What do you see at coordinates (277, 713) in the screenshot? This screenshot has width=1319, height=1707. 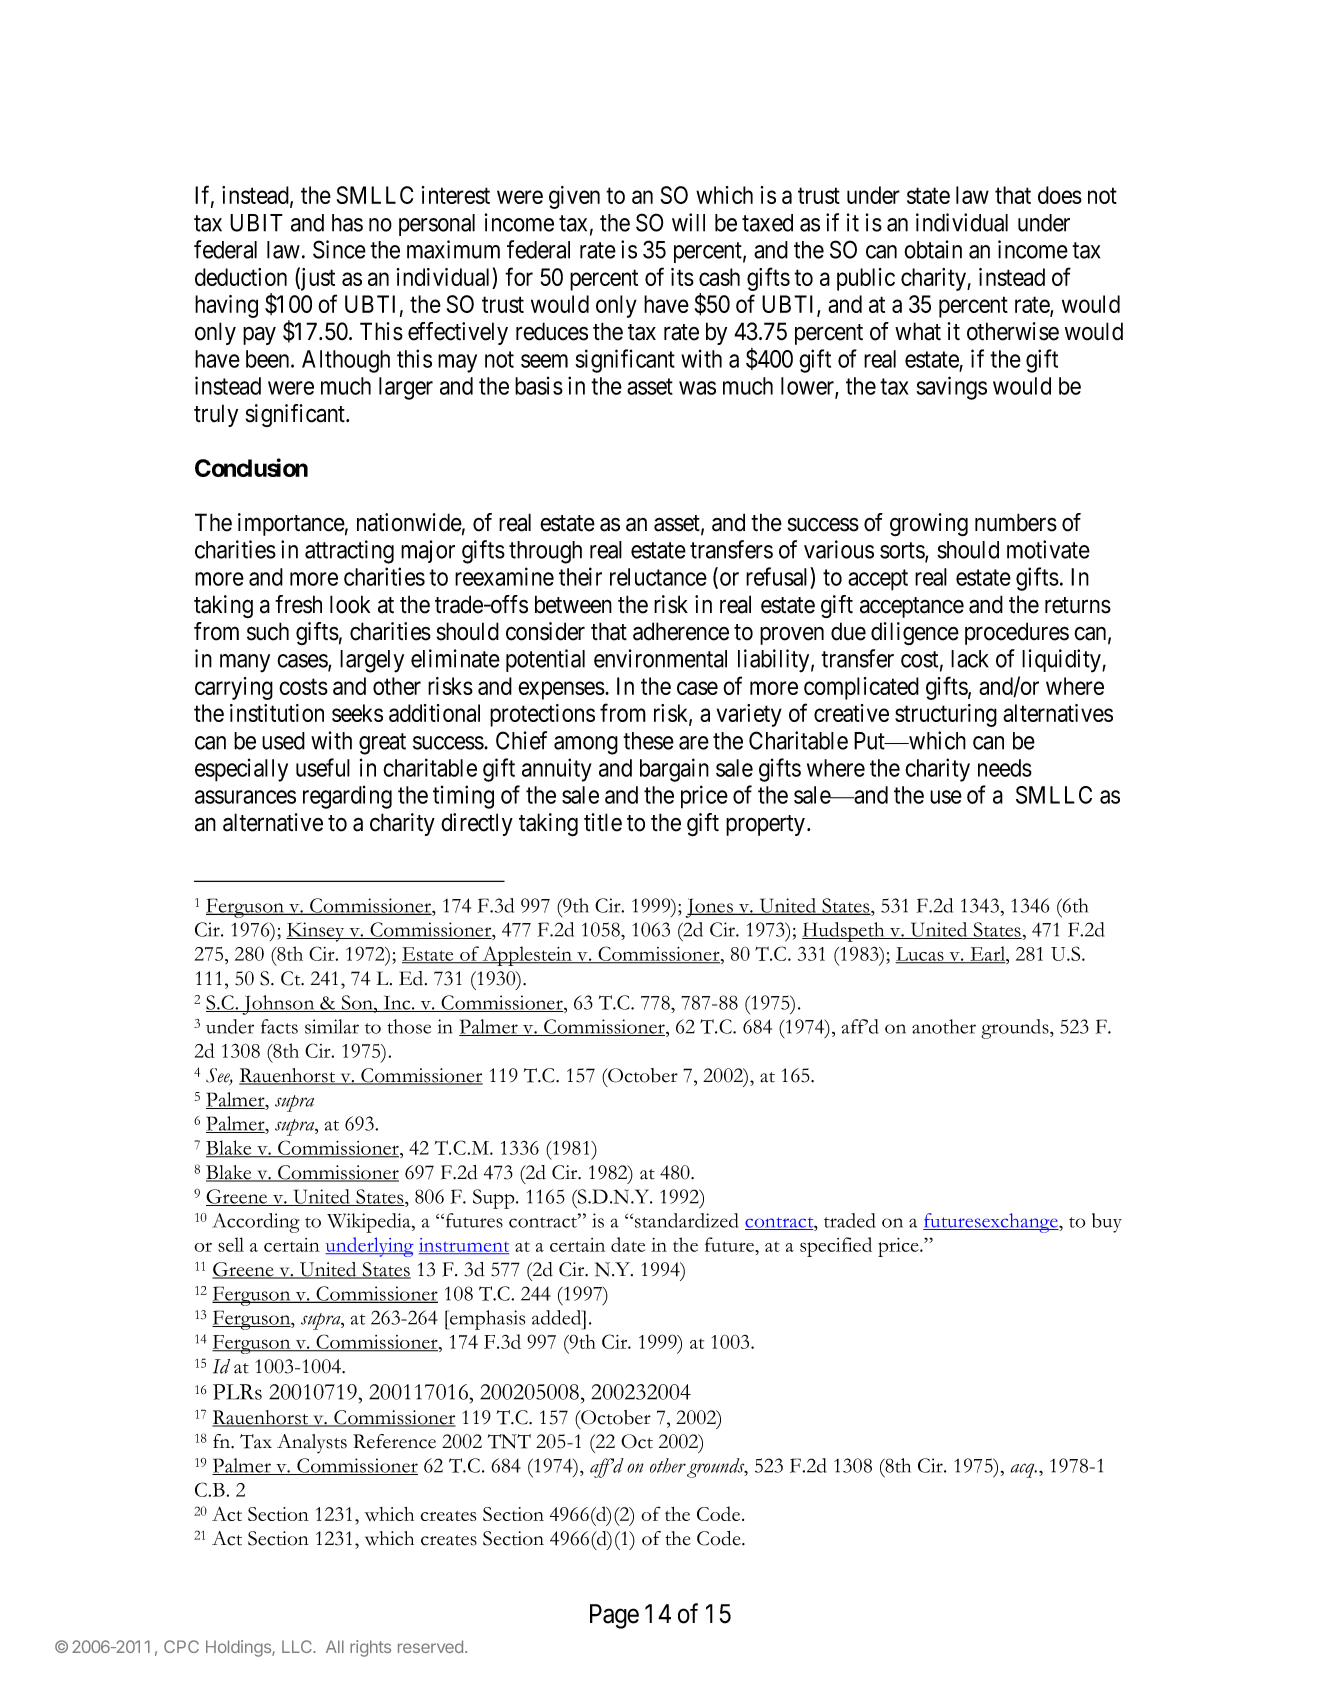 I see `institution` at bounding box center [277, 713].
